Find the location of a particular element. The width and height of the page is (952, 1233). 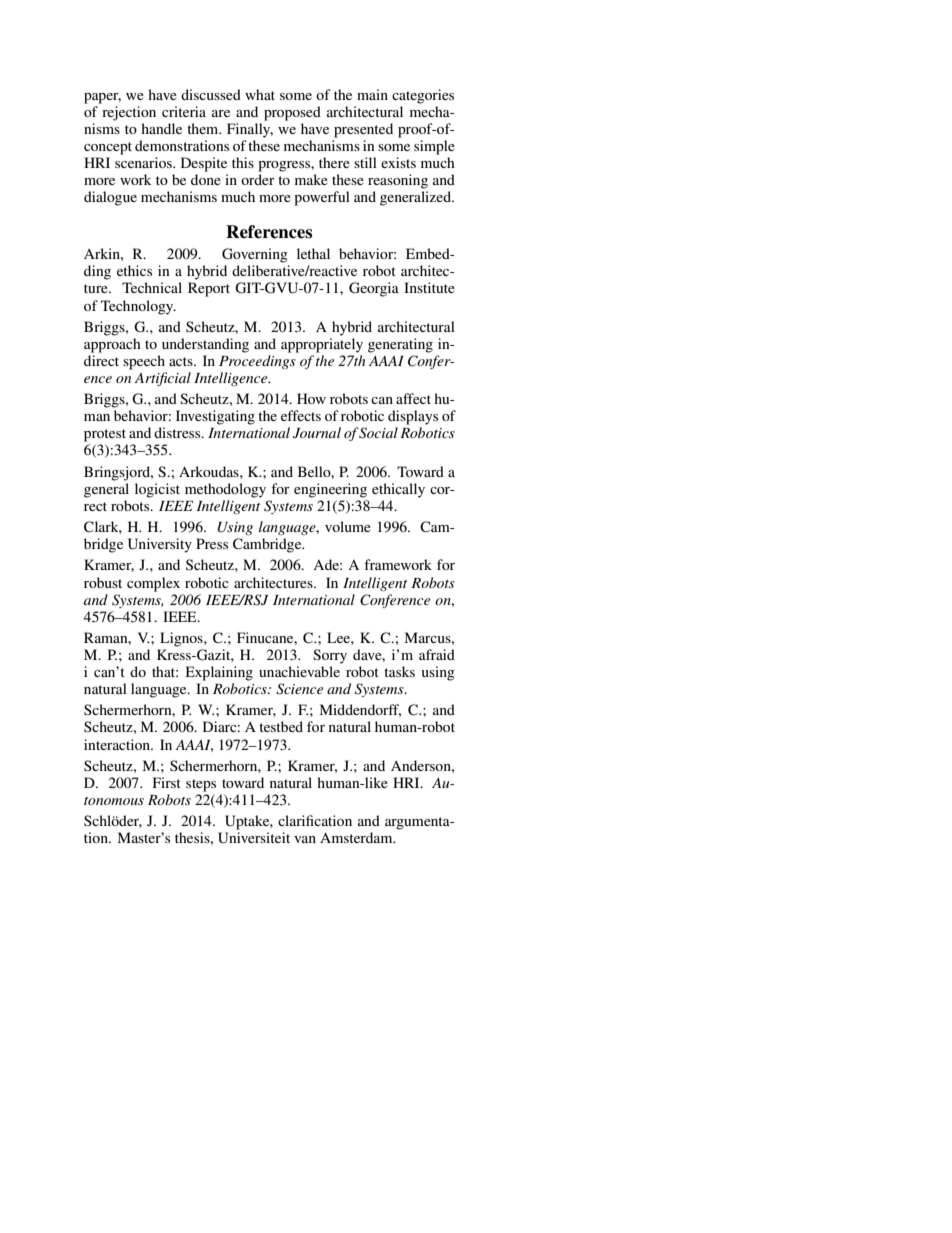

what is located at coordinates (260, 94).
